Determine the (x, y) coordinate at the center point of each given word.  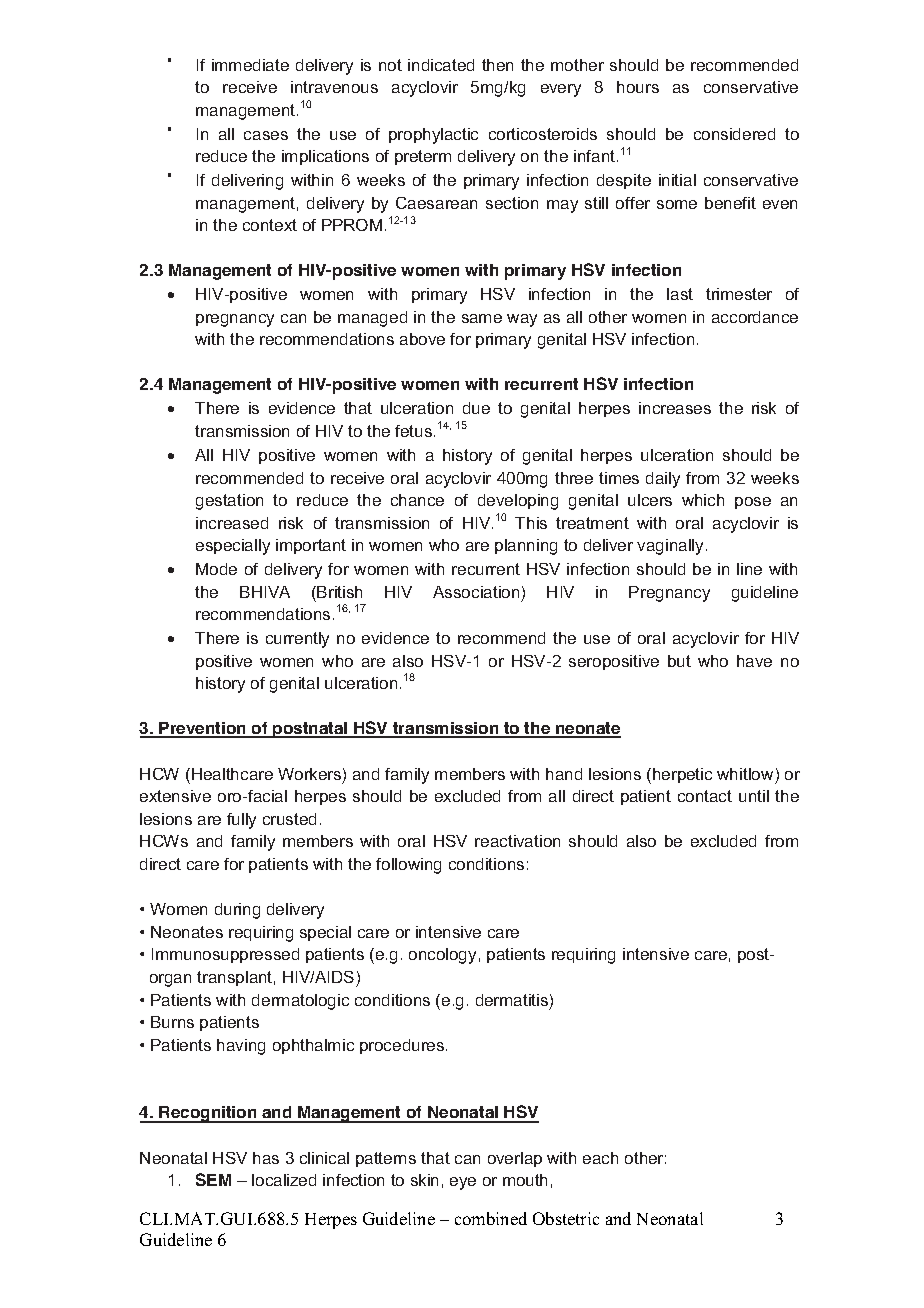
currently (297, 640)
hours (638, 87)
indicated (441, 65)
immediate (250, 65)
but (679, 661)
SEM (213, 1179)
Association (476, 592)
